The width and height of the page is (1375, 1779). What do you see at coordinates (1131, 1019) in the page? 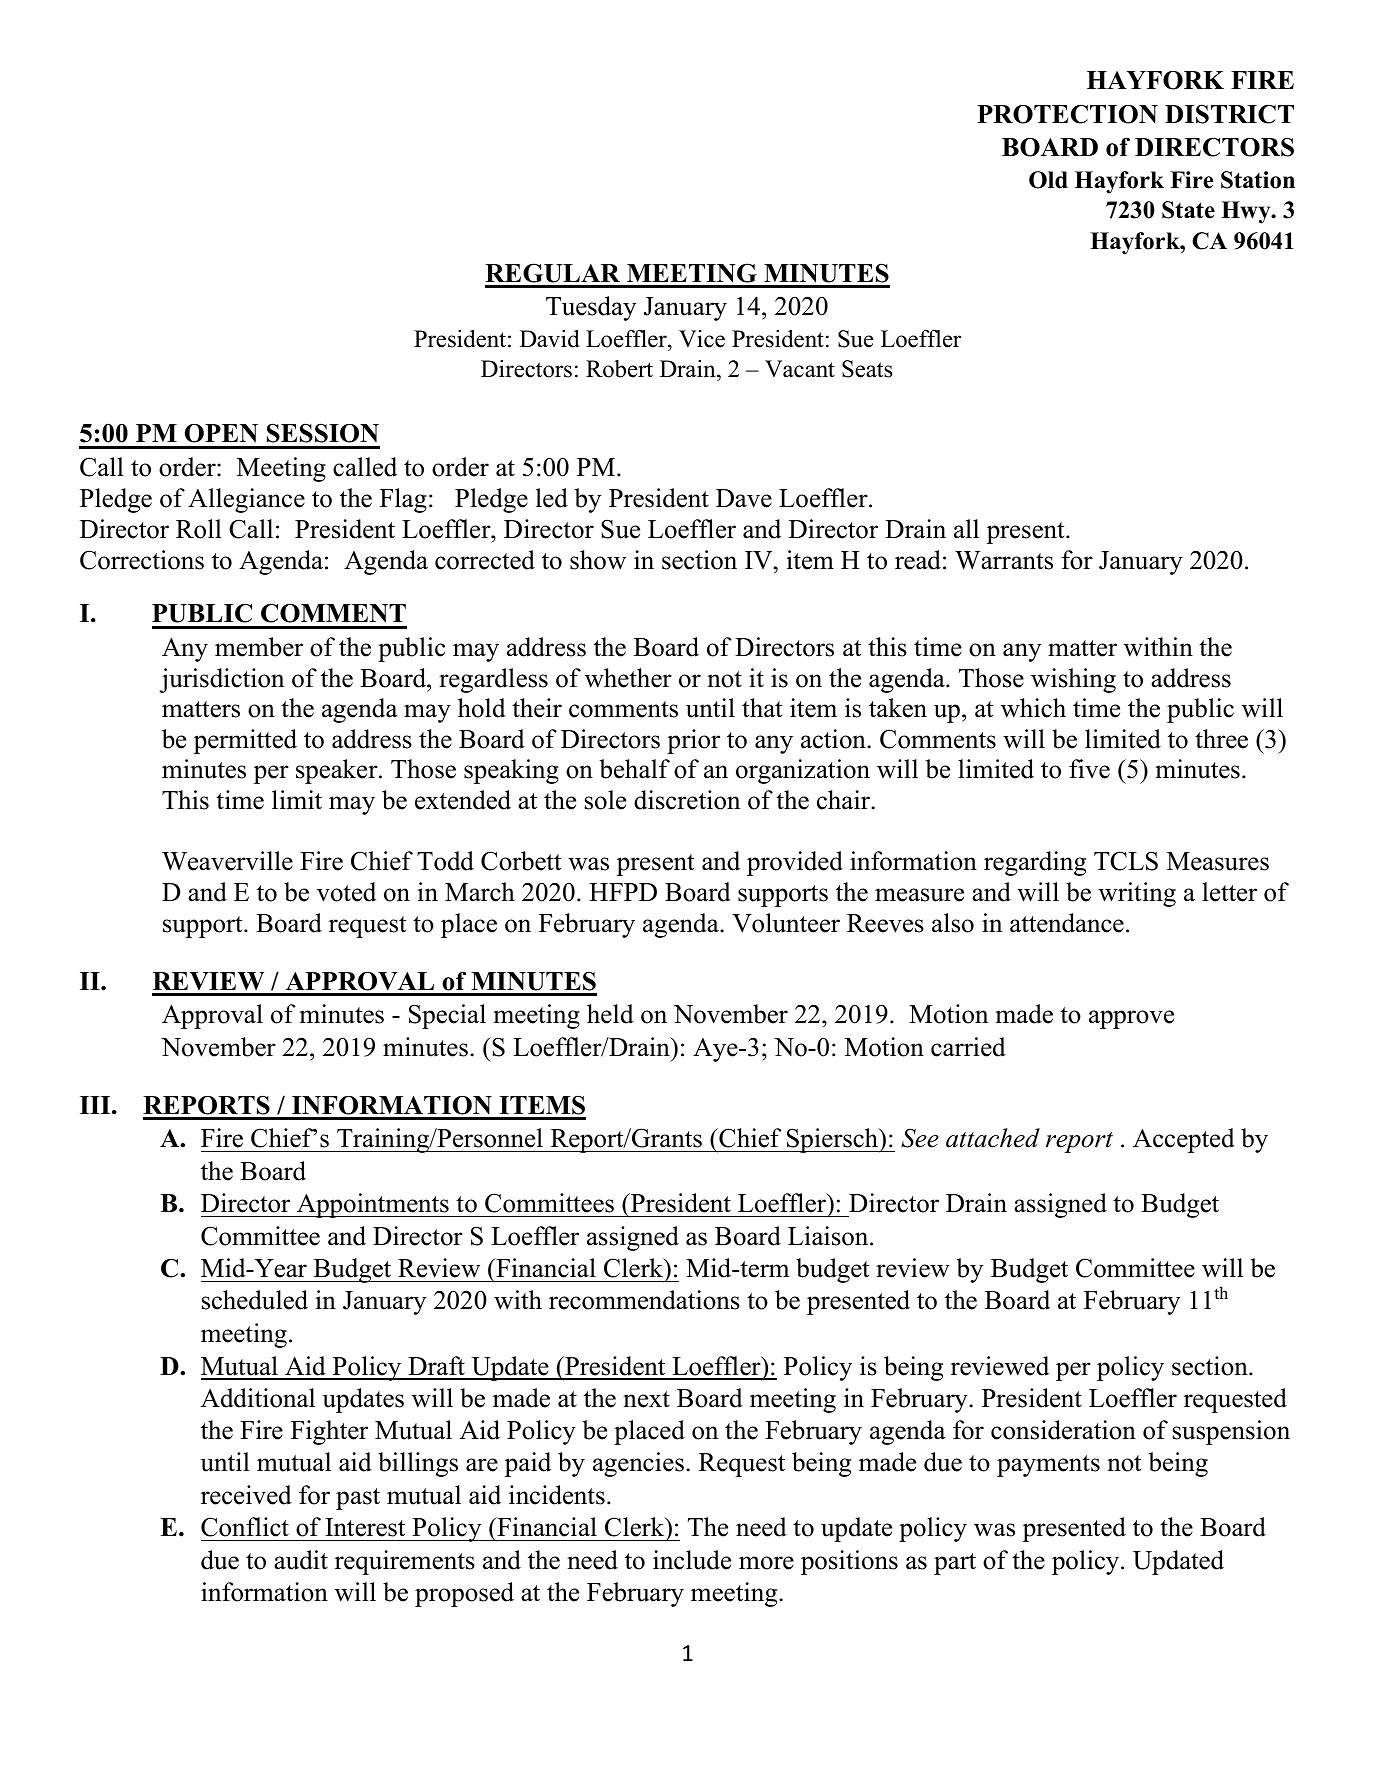
I see `approve` at bounding box center [1131, 1019].
